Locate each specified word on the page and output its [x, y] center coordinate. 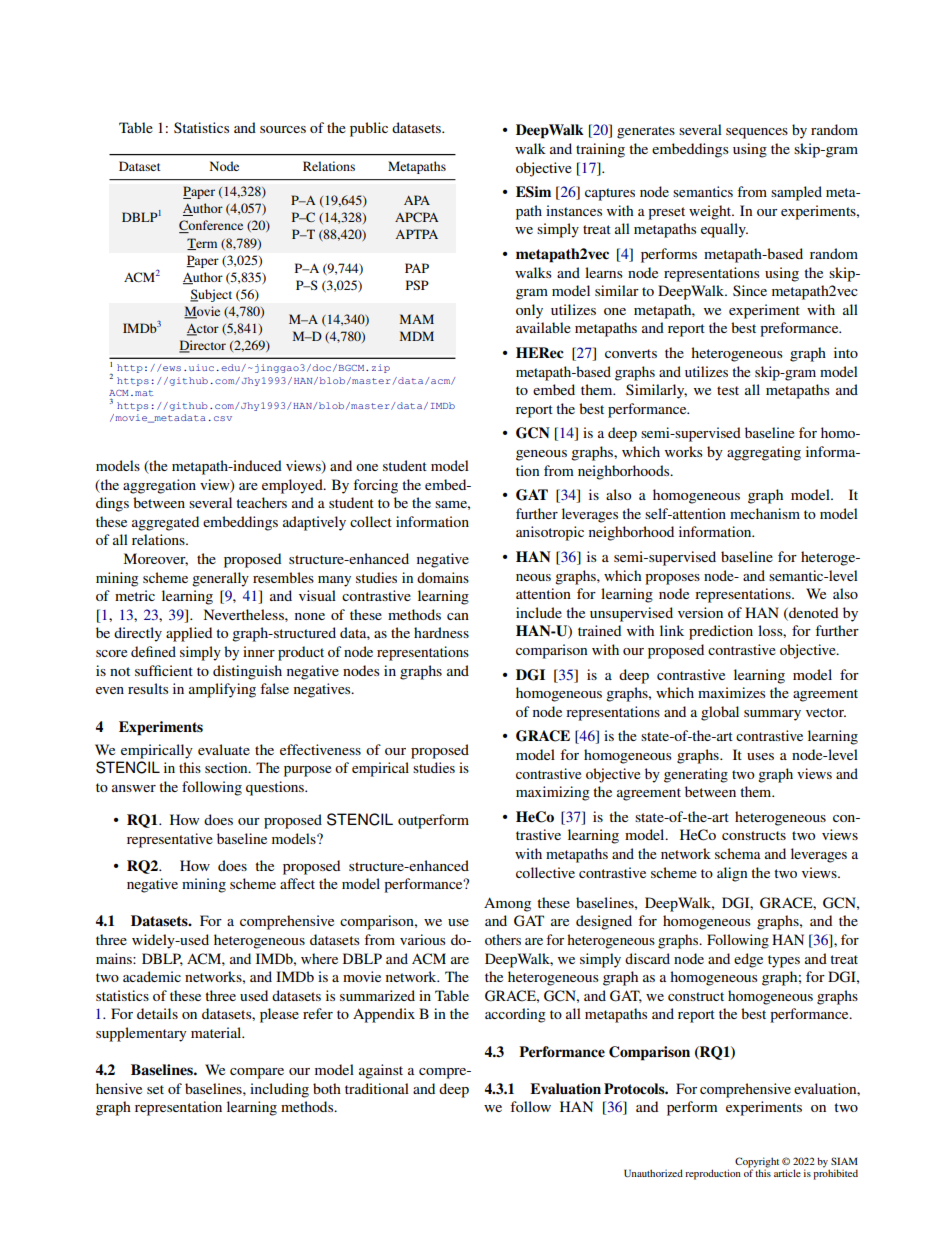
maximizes [731, 692]
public [369, 129]
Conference [211, 226]
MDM [417, 336]
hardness [441, 632]
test [728, 390]
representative [170, 840]
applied [189, 634]
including [279, 1090]
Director [202, 346]
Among [507, 904]
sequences [757, 133]
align [732, 874]
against [381, 1071]
